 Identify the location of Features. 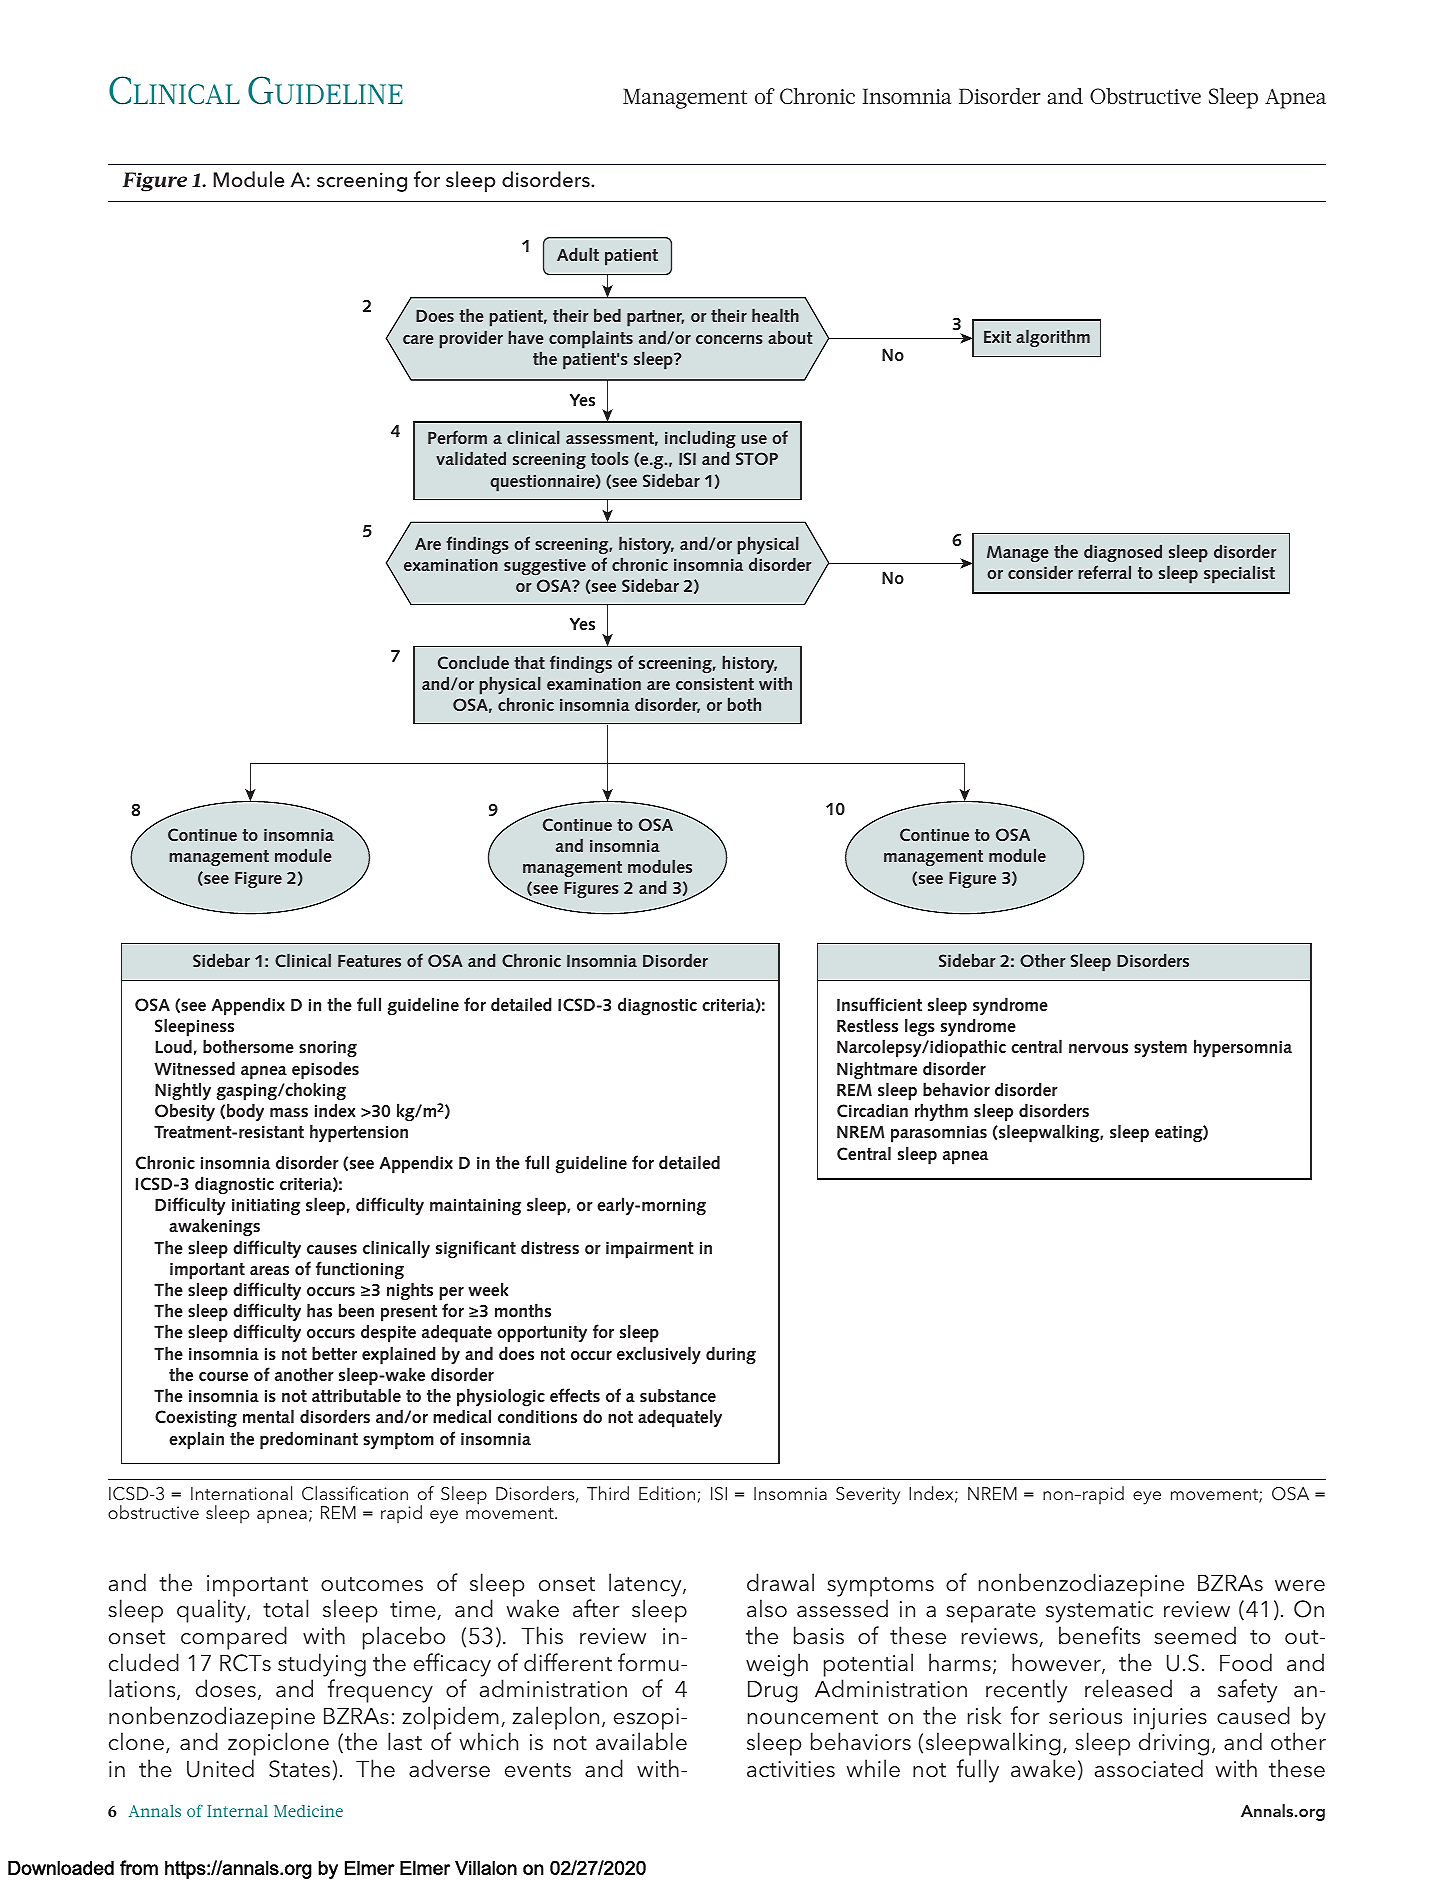
(369, 961).
